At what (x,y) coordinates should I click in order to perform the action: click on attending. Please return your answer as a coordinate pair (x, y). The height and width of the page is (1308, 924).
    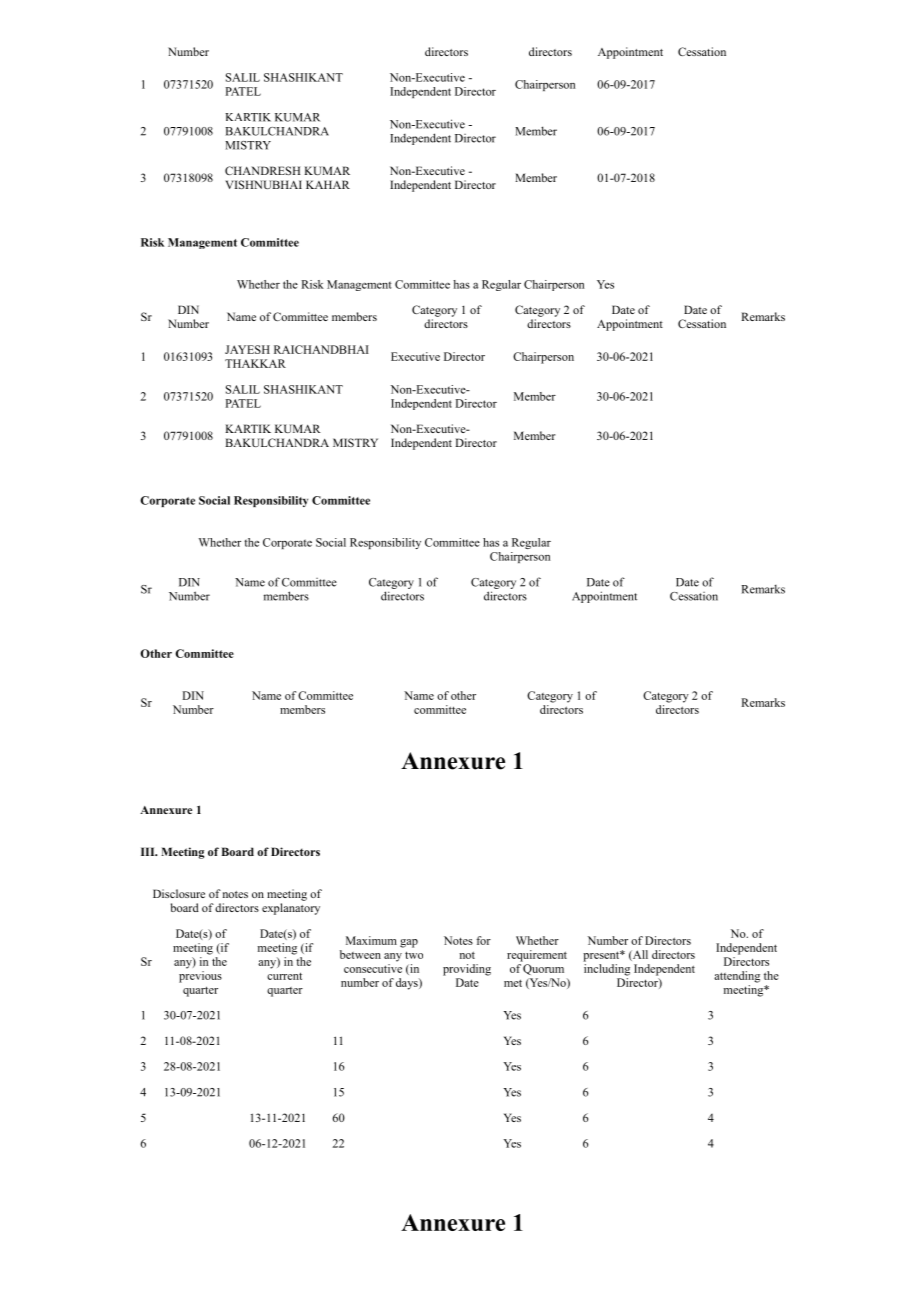
    Looking at the image, I should click on (737, 977).
